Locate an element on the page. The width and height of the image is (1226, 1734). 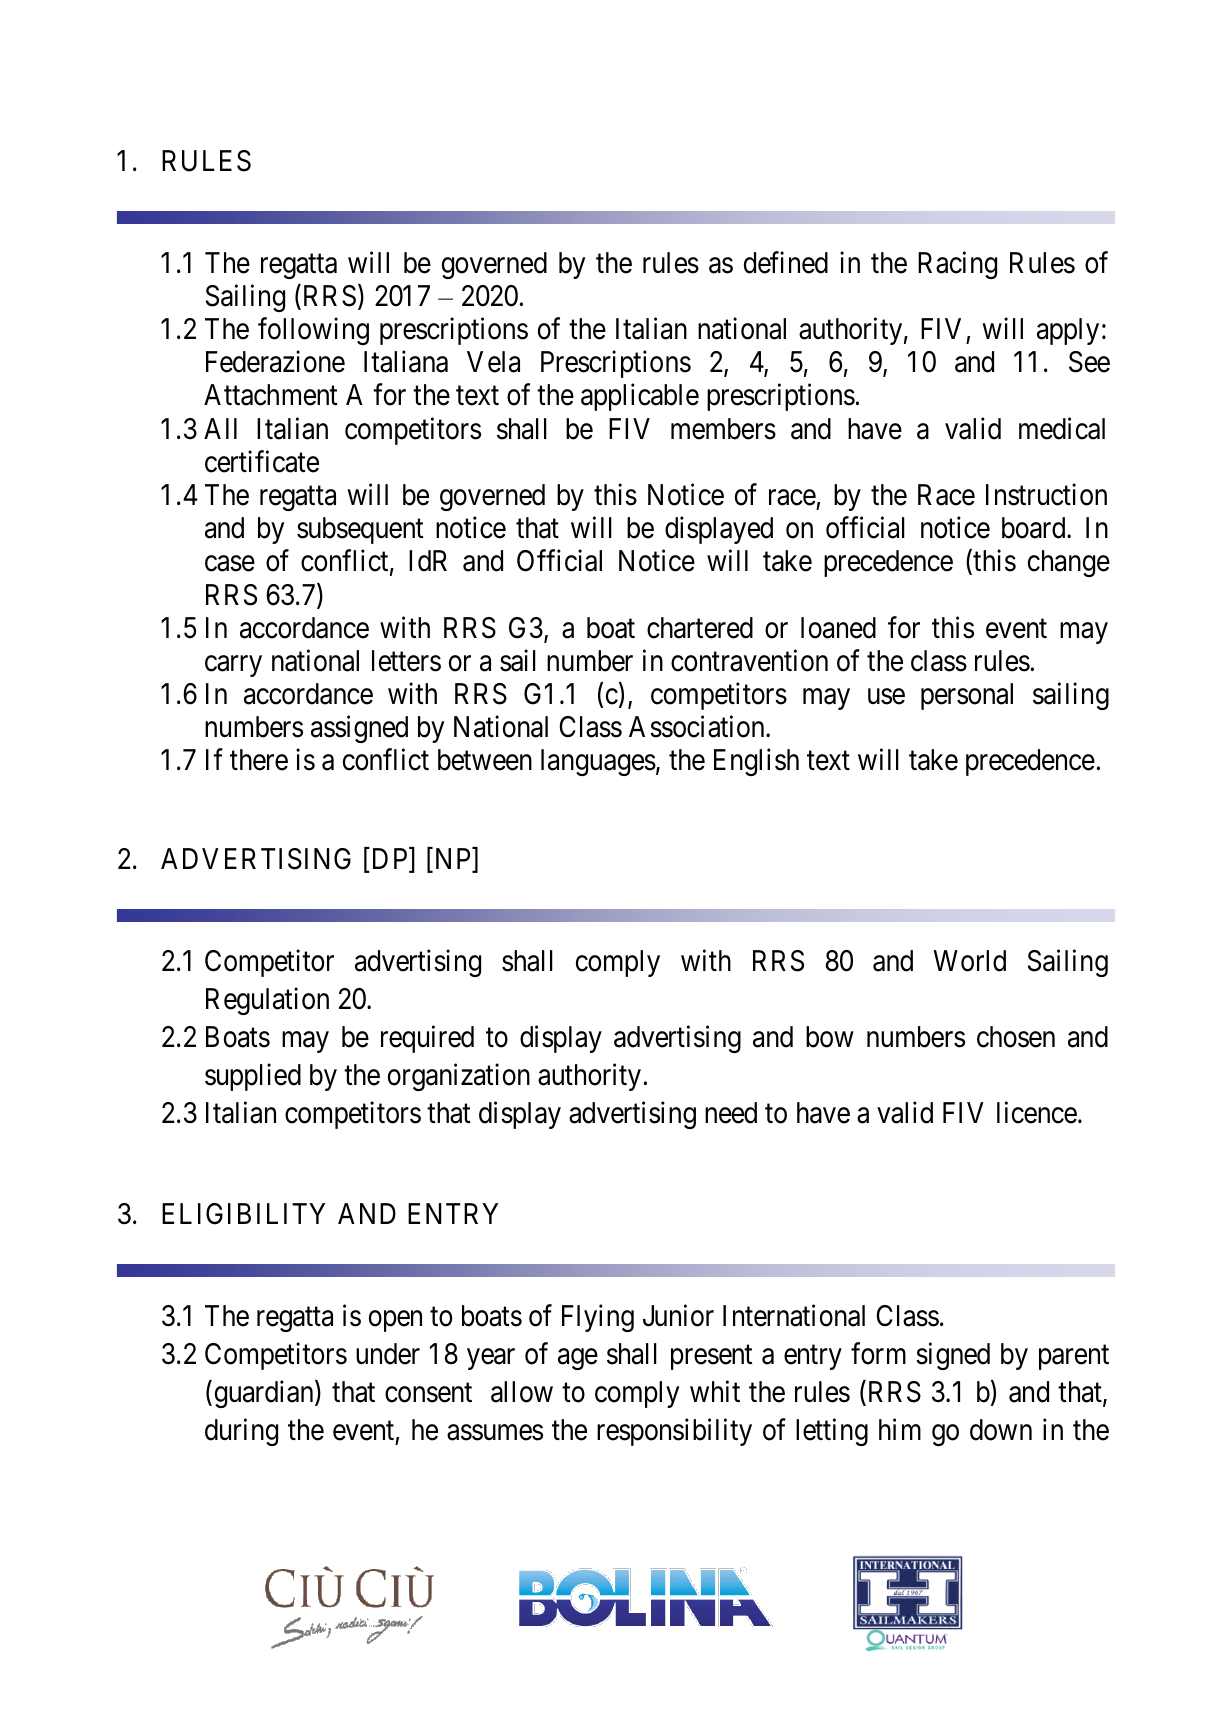
there is located at coordinates (259, 760).
